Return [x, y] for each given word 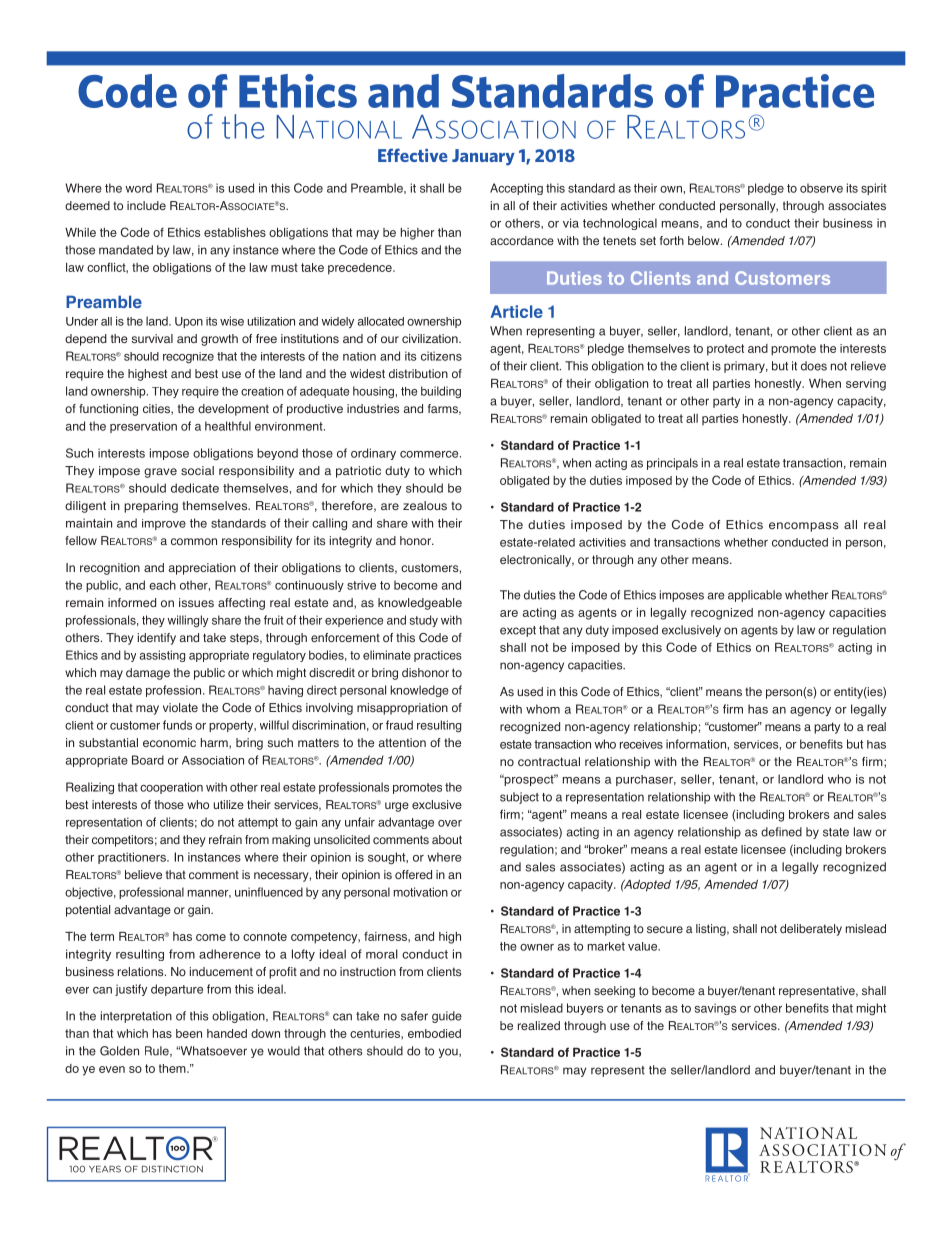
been [189, 1033]
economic [169, 742]
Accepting [516, 189]
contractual [549, 761]
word [138, 188]
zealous [425, 505]
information [696, 744]
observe [821, 188]
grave [160, 473]
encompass [804, 527]
